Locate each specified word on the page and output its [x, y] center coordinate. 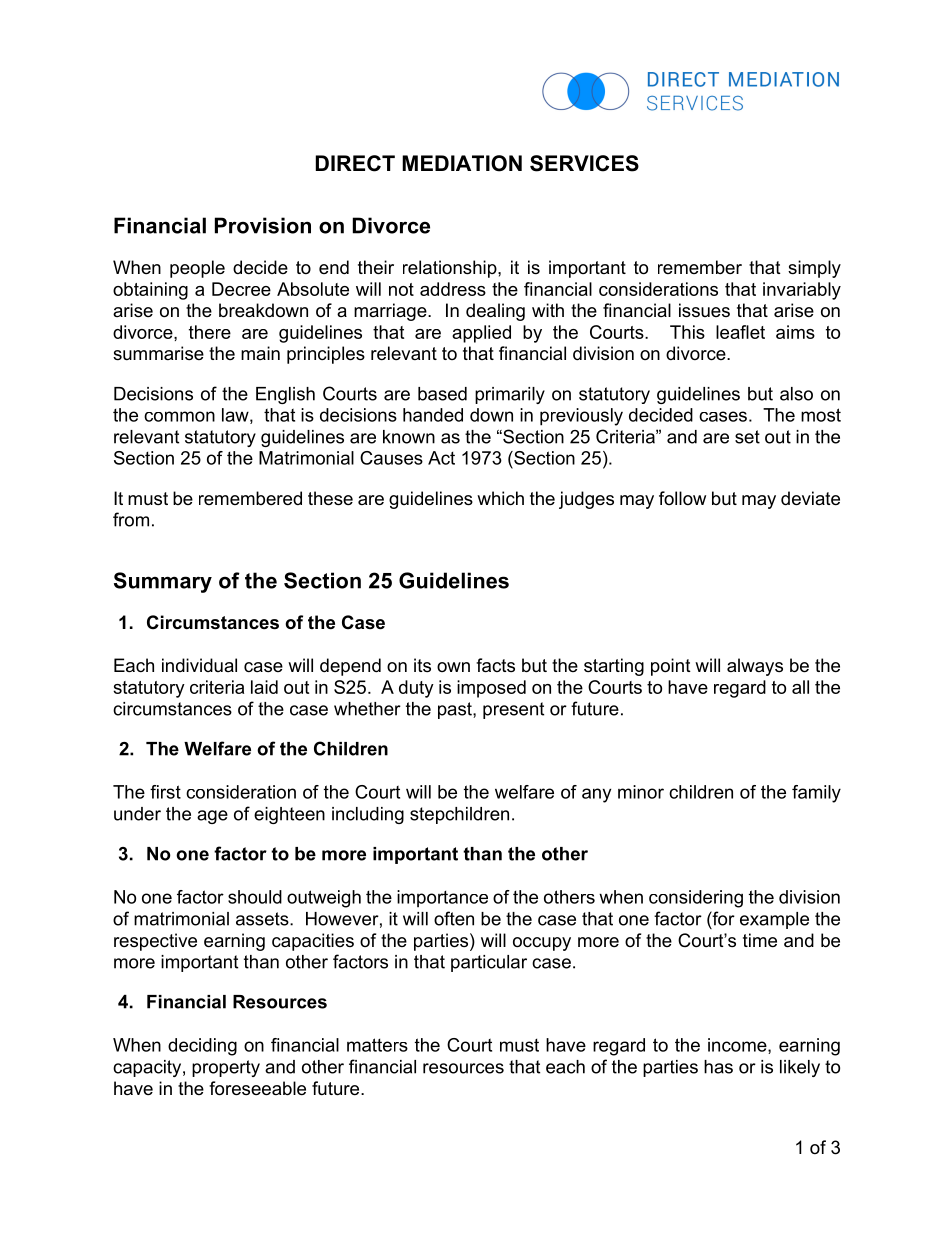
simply [814, 269]
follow [682, 498]
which [500, 498]
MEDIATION [462, 163]
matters [377, 1045]
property [226, 1068]
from [131, 519]
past [456, 710]
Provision [263, 225]
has [718, 1067]
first [165, 792]
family [816, 794]
